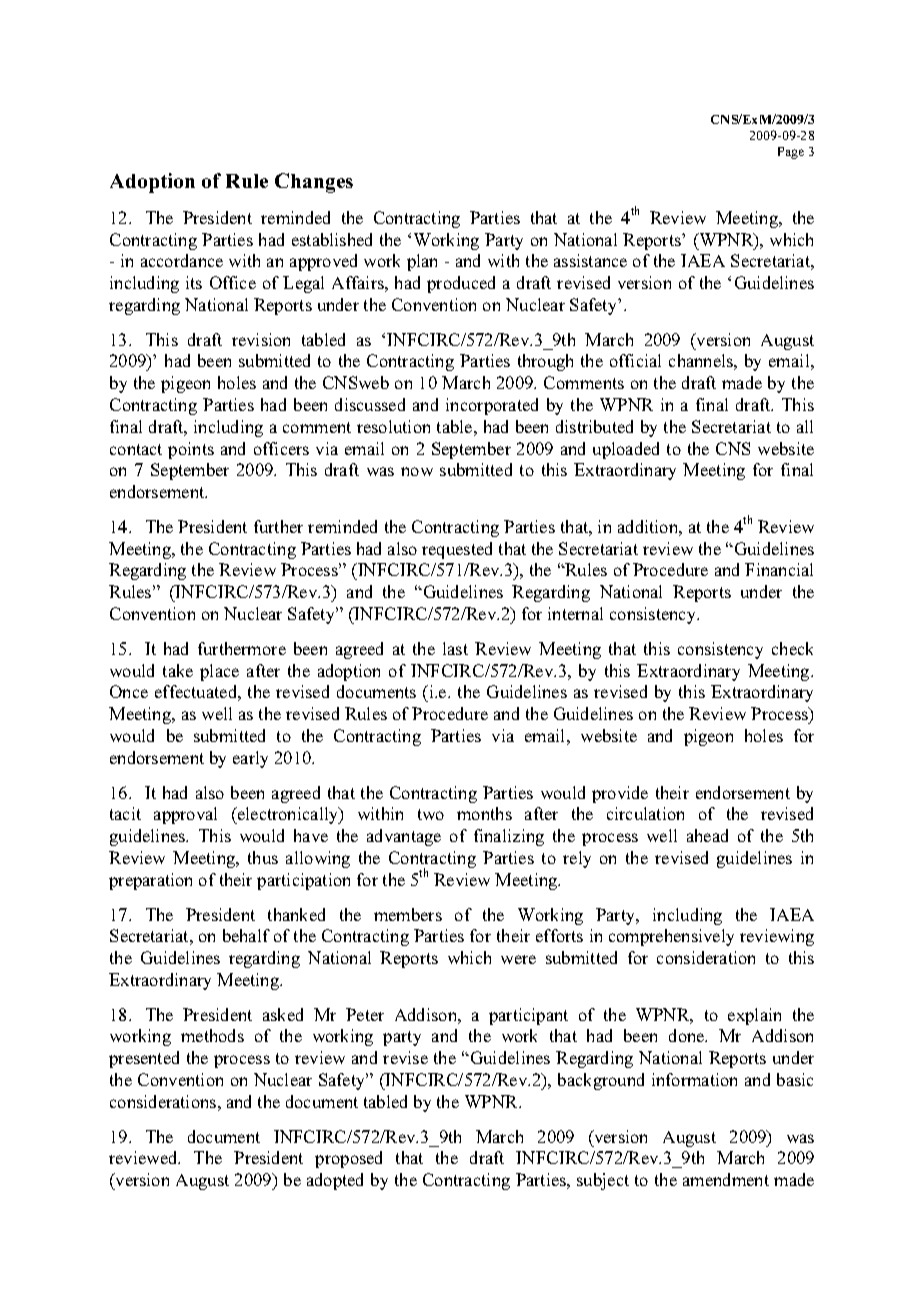 Image resolution: width=924 pixels, height=1308 pixels. Describe the element at coordinates (779, 569) in the document. I see `Financial` at that location.
